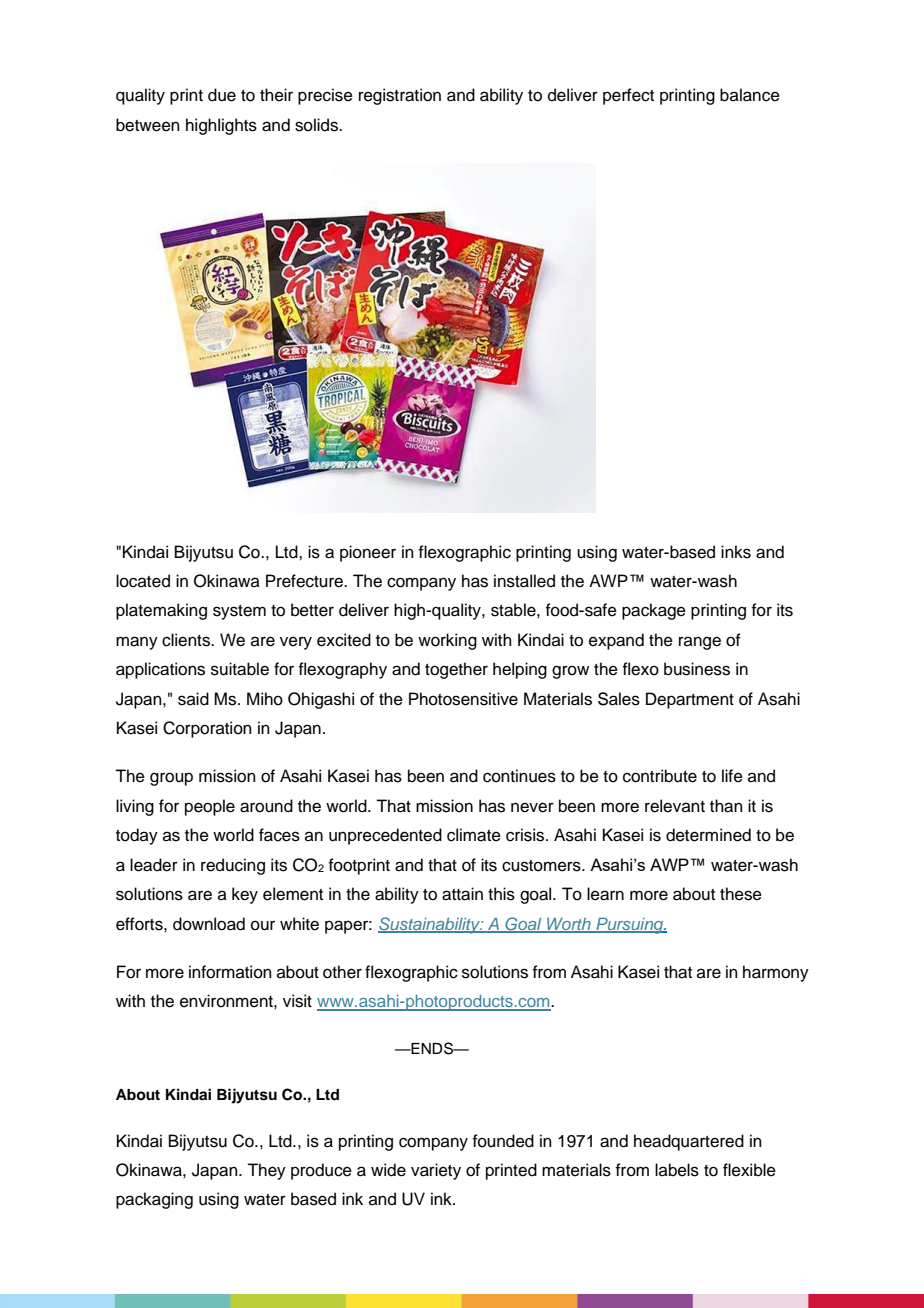  Describe the element at coordinates (447, 641) in the document. I see `working` at that location.
